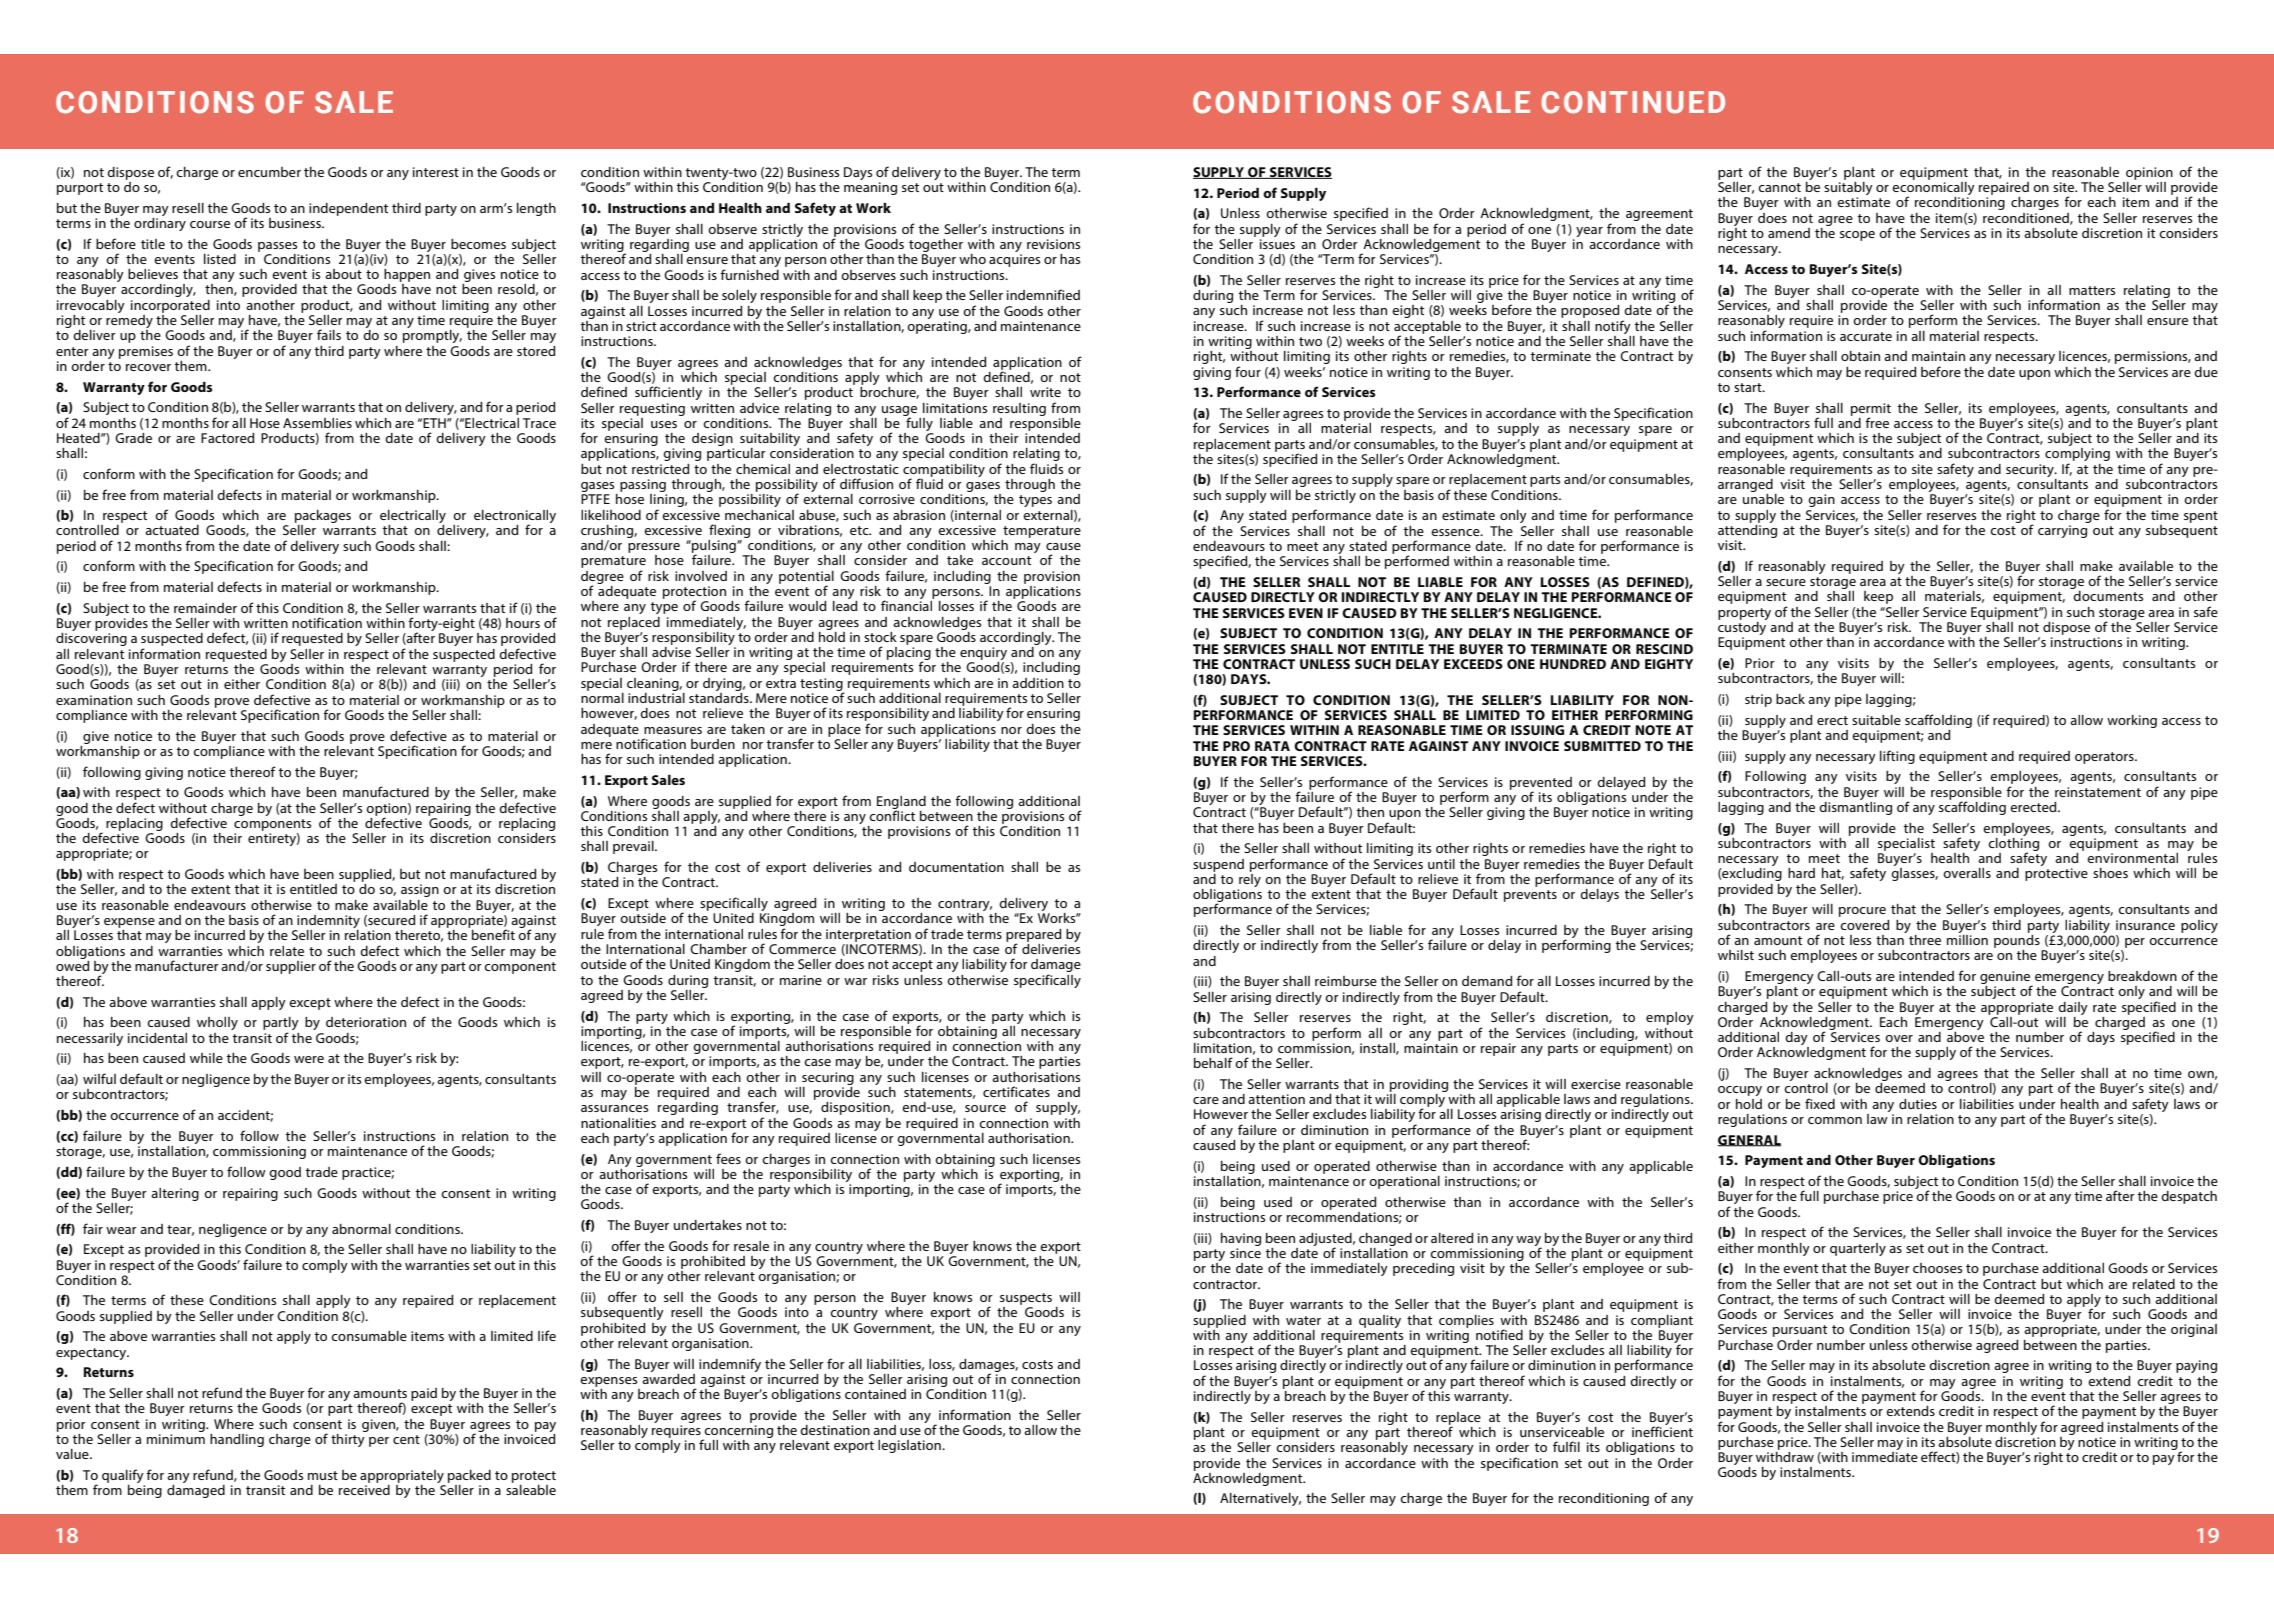  What do you see at coordinates (1855, 807) in the image?
I see `dismantling` at bounding box center [1855, 807].
